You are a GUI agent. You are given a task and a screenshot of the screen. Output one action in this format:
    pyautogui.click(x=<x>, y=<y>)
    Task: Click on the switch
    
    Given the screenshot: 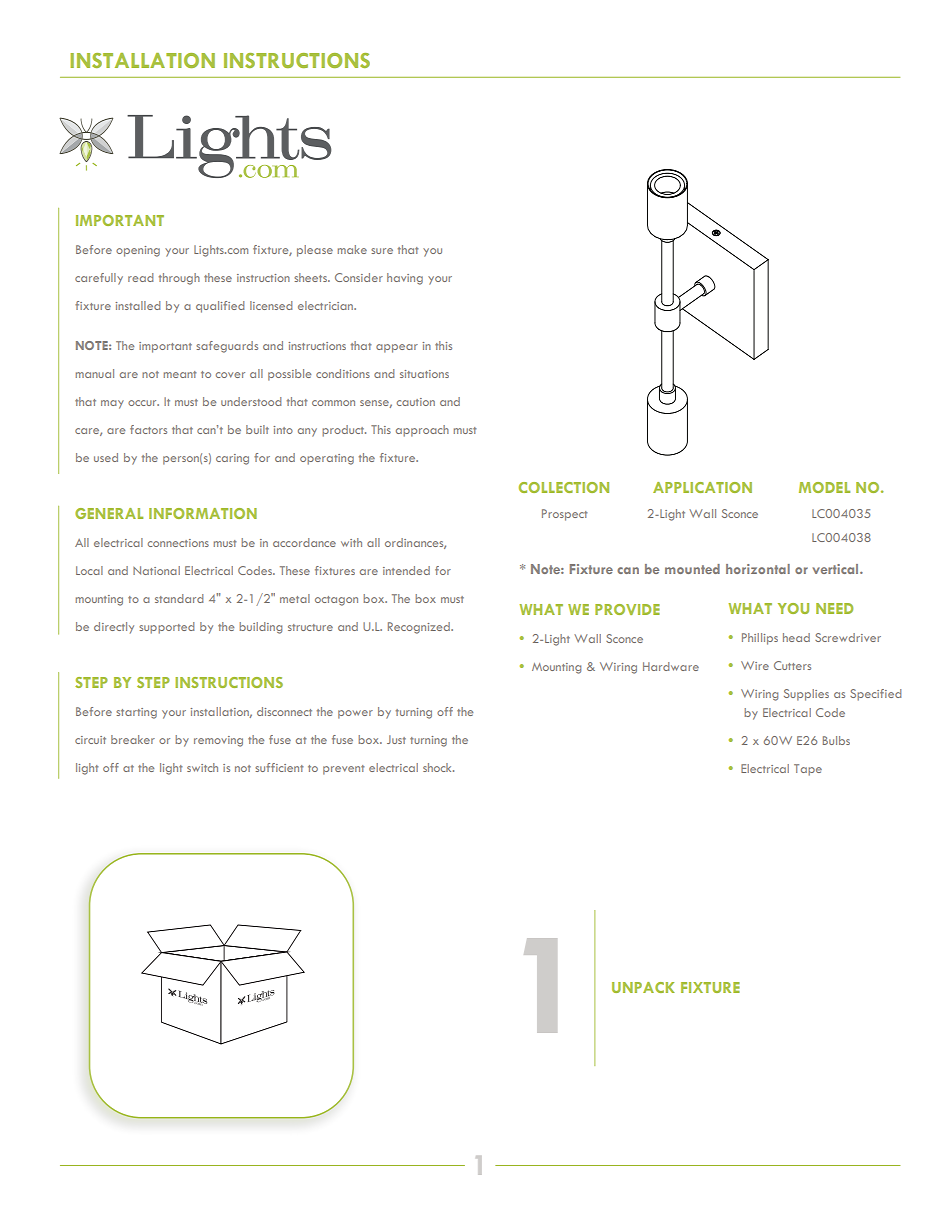 What is the action you would take?
    pyautogui.click(x=202, y=767)
